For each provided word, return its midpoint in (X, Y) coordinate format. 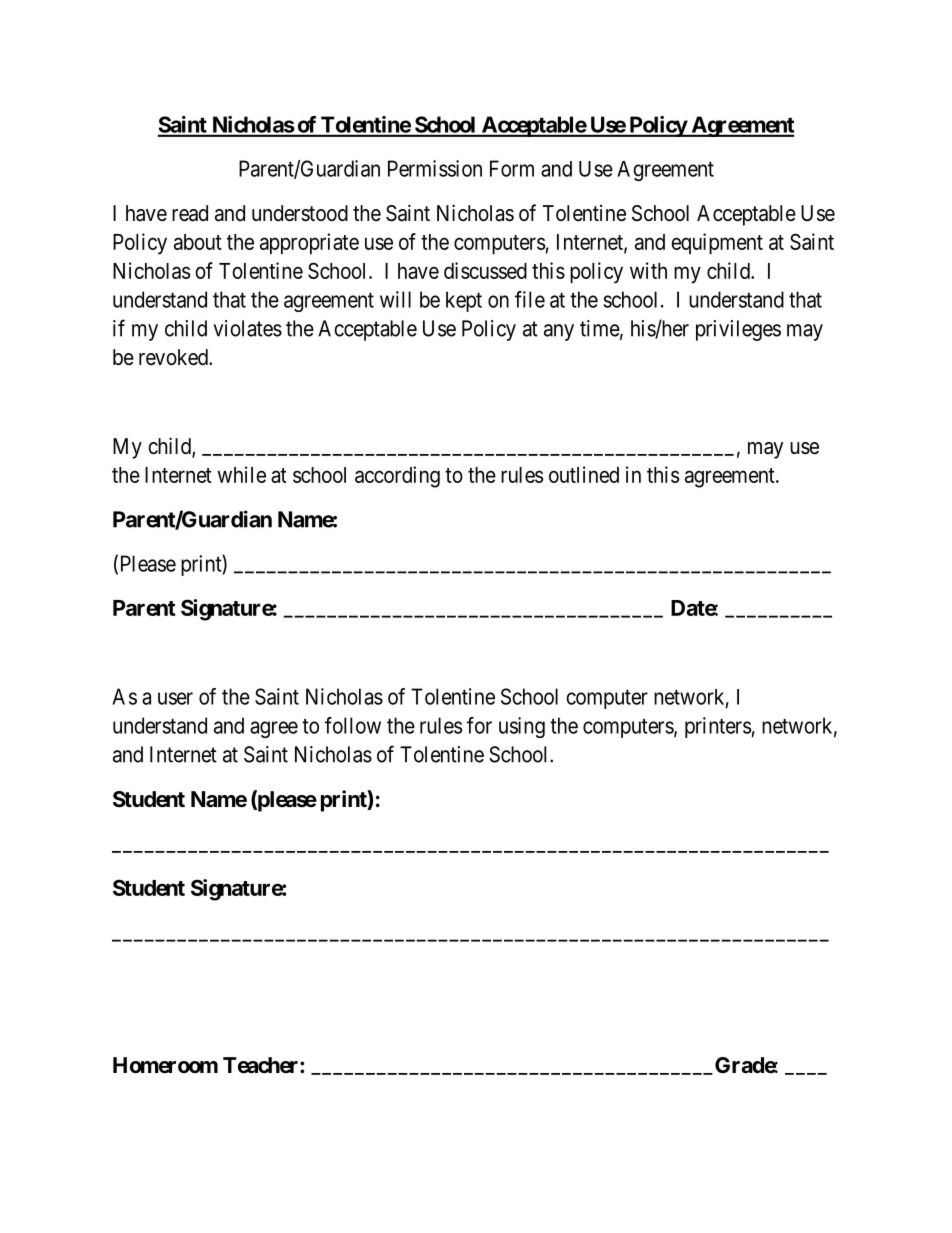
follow (353, 725)
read (190, 213)
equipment (717, 243)
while (242, 474)
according (397, 477)
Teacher (262, 1065)
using (522, 727)
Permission (435, 168)
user (175, 698)
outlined (584, 474)
